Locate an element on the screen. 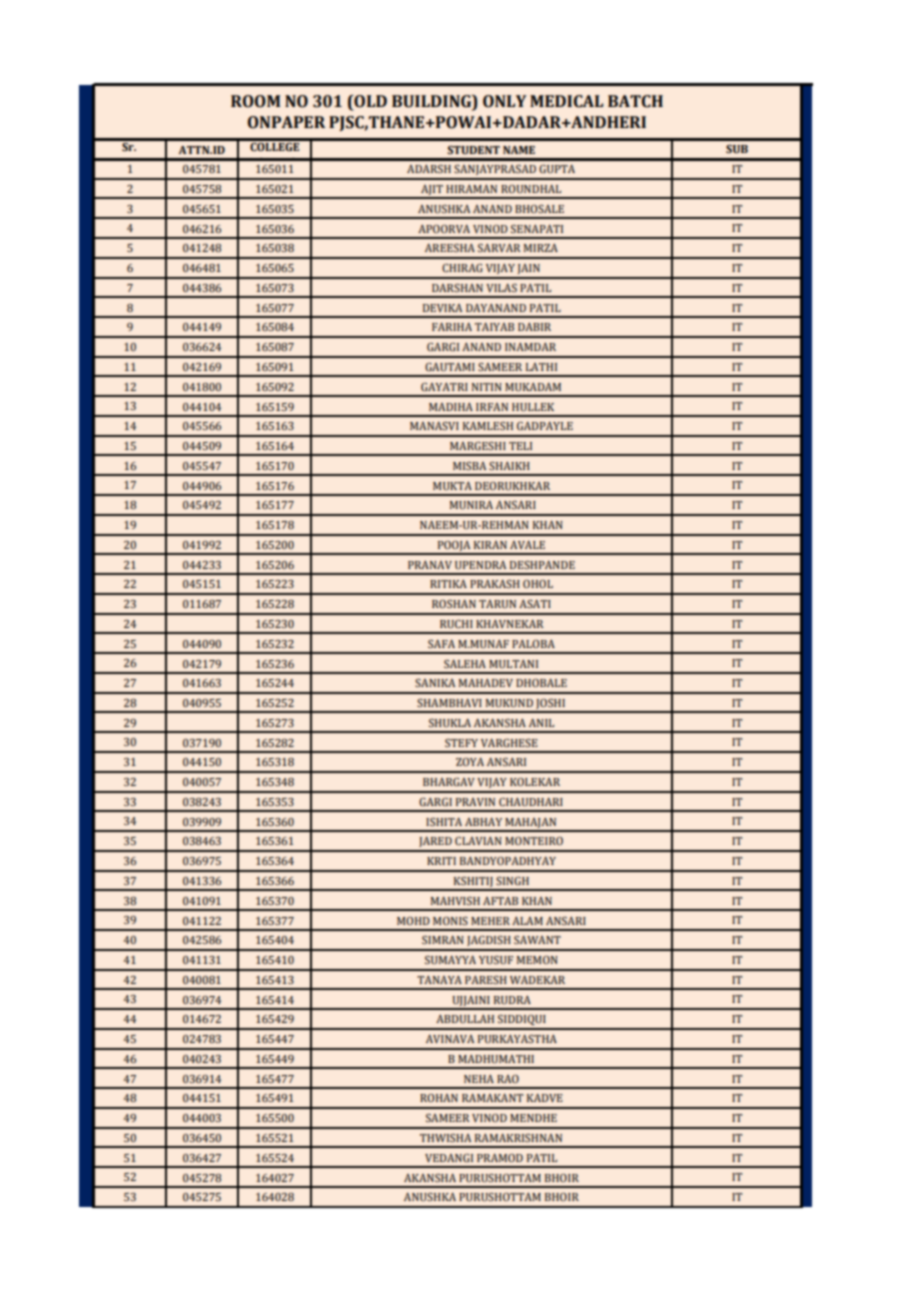 This screenshot has height=1308, width=924. BATCH is located at coordinates (635, 101).
